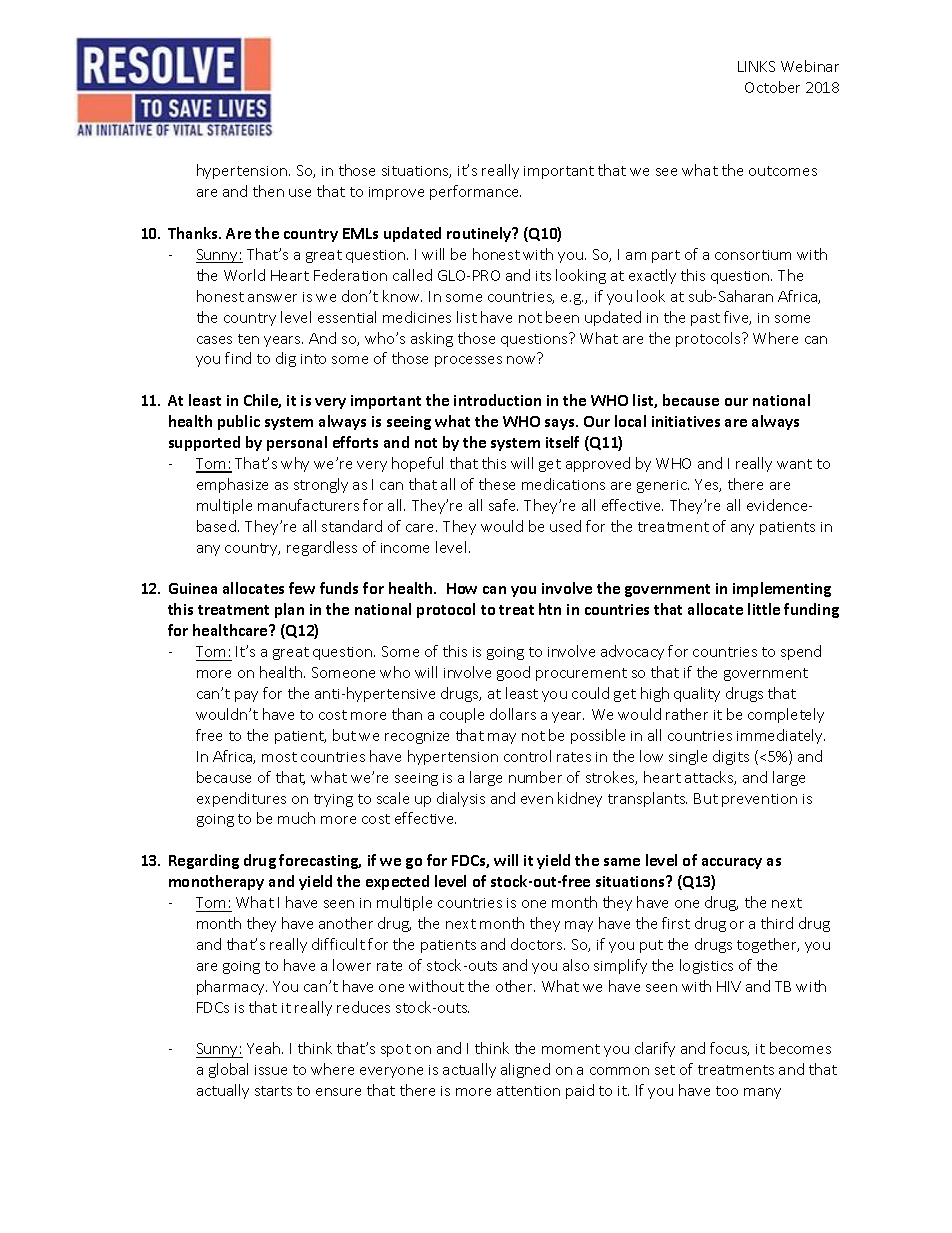 The image size is (952, 1233). Describe the element at coordinates (296, 818) in the document. I see `much` at that location.
